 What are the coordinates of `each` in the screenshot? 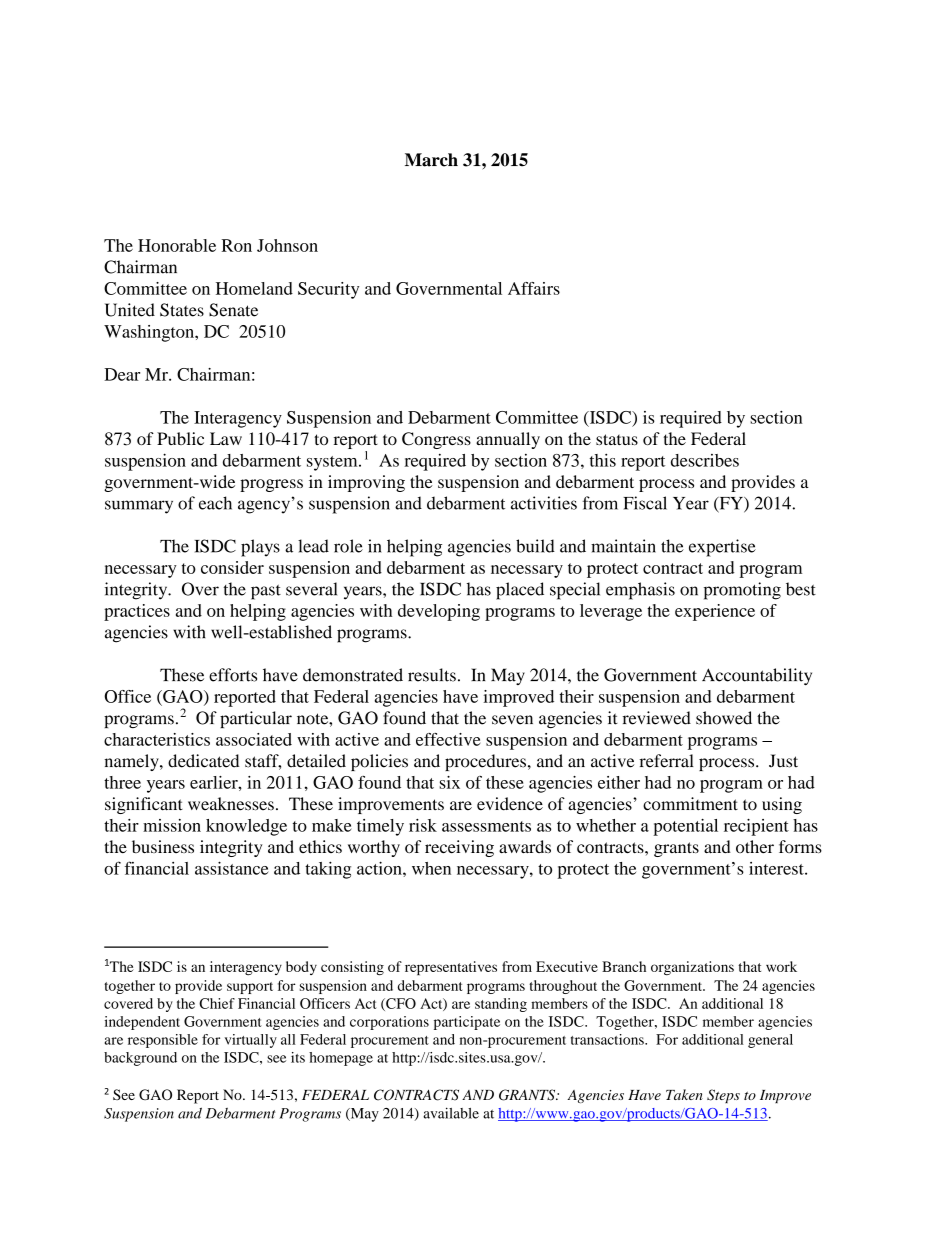 It's located at (215, 503).
